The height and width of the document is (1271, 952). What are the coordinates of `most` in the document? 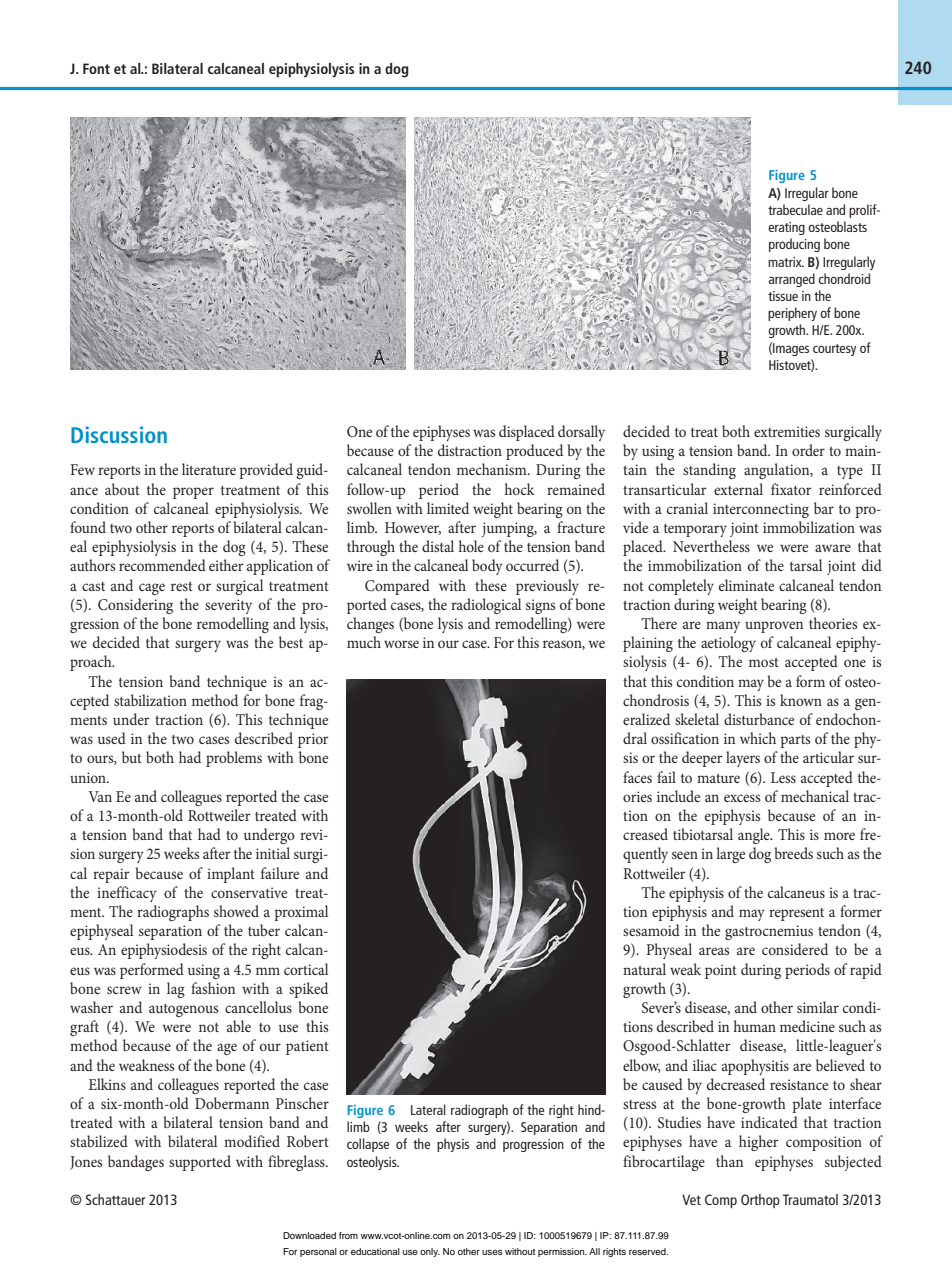 It's located at (764, 662).
